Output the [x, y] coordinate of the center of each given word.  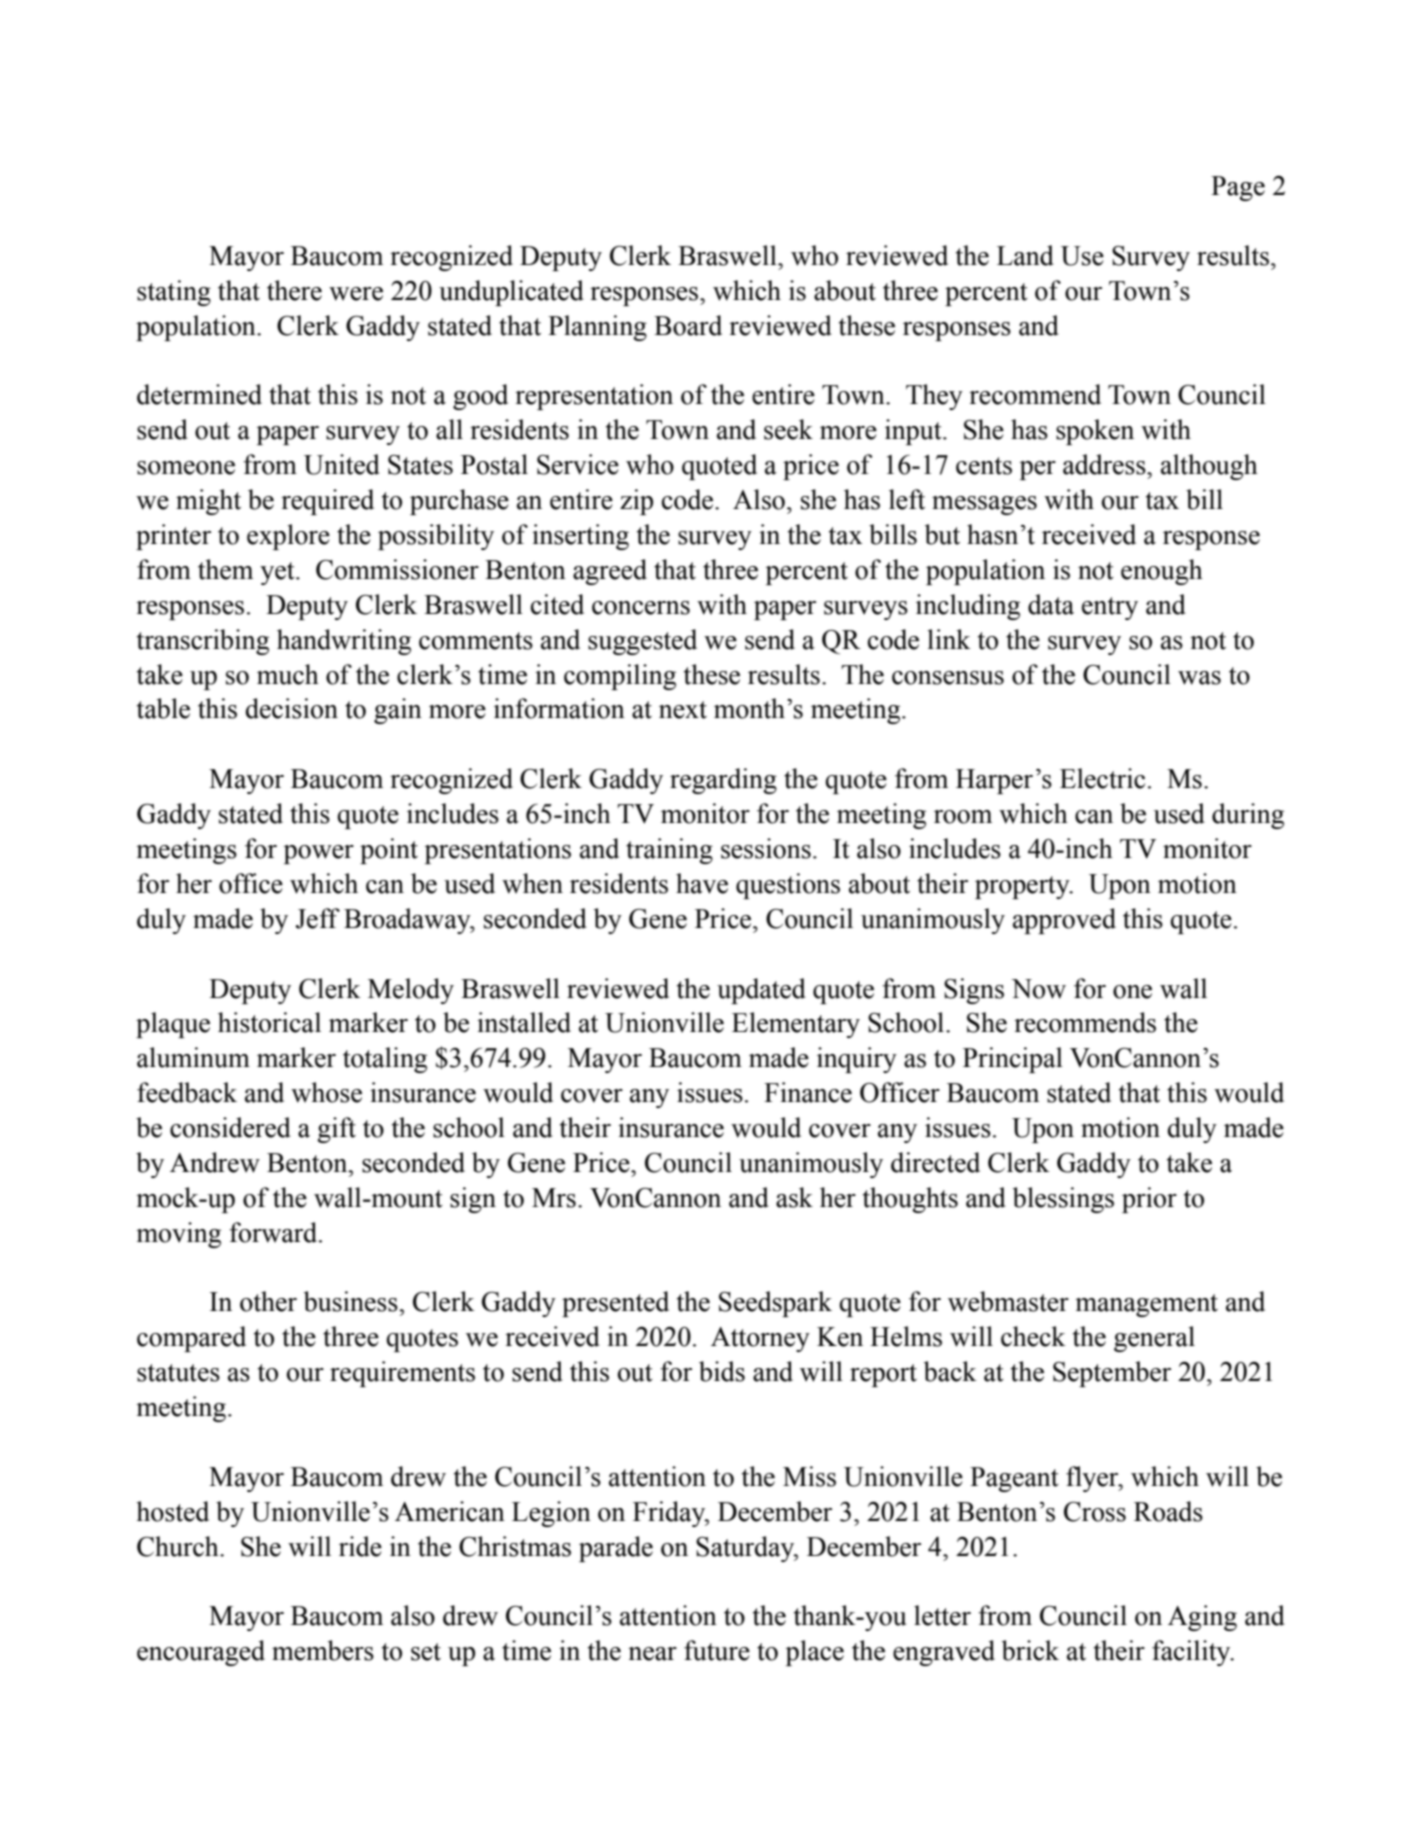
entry [1110, 608]
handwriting [344, 642]
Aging [1202, 1618]
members [323, 1650]
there [294, 290]
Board [688, 325]
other [268, 1301]
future [717, 1650]
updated [761, 991]
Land [1025, 255]
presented [615, 1304]
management [1146, 1305]
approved [1064, 921]
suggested [642, 642]
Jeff [318, 918]
